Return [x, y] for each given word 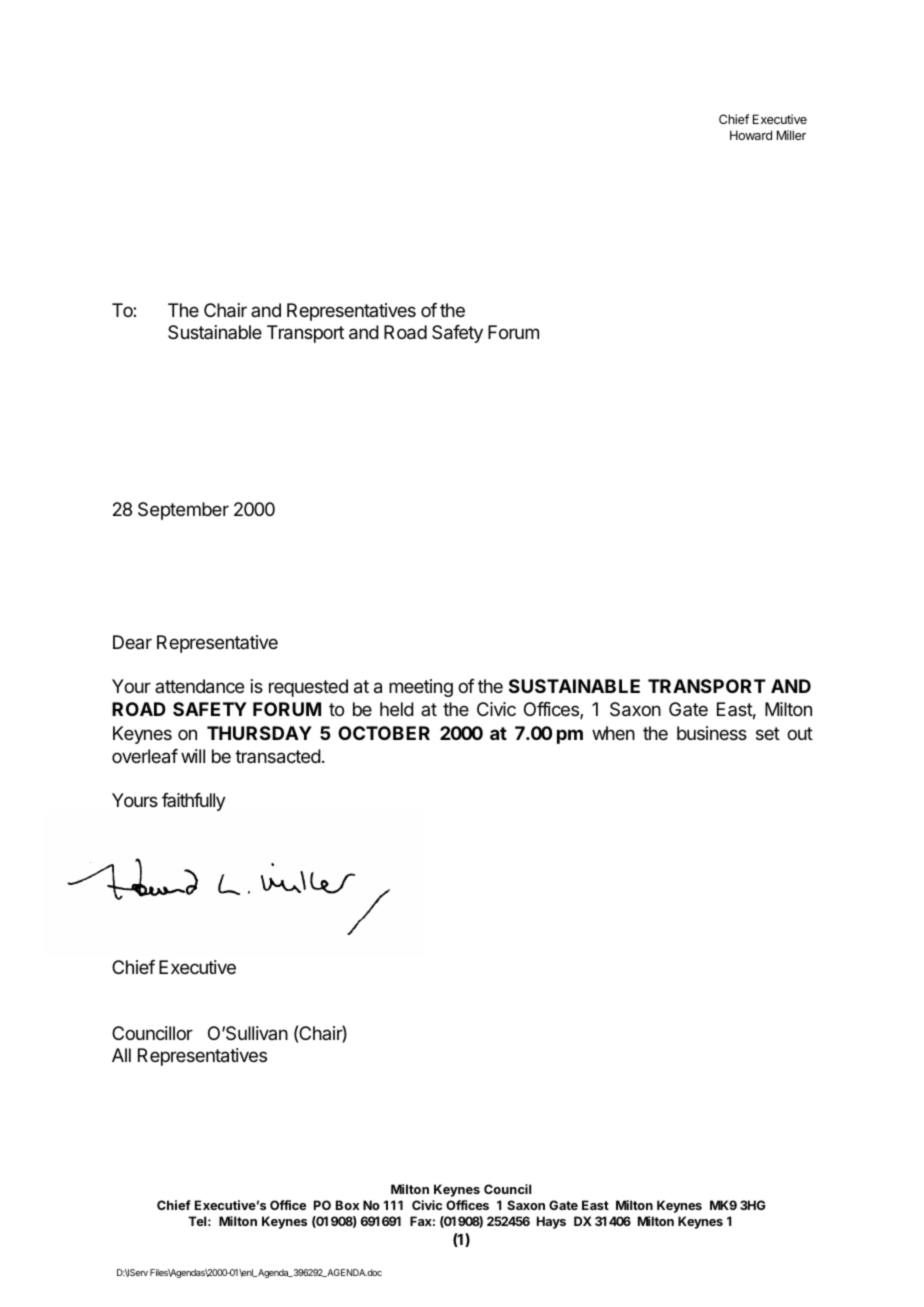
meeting [421, 688]
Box [347, 1205]
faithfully [193, 802]
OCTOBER [384, 733]
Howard [751, 135]
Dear [132, 642]
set [768, 733]
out [800, 733]
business [712, 733]
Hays [551, 1222]
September [183, 511]
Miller [791, 135]
